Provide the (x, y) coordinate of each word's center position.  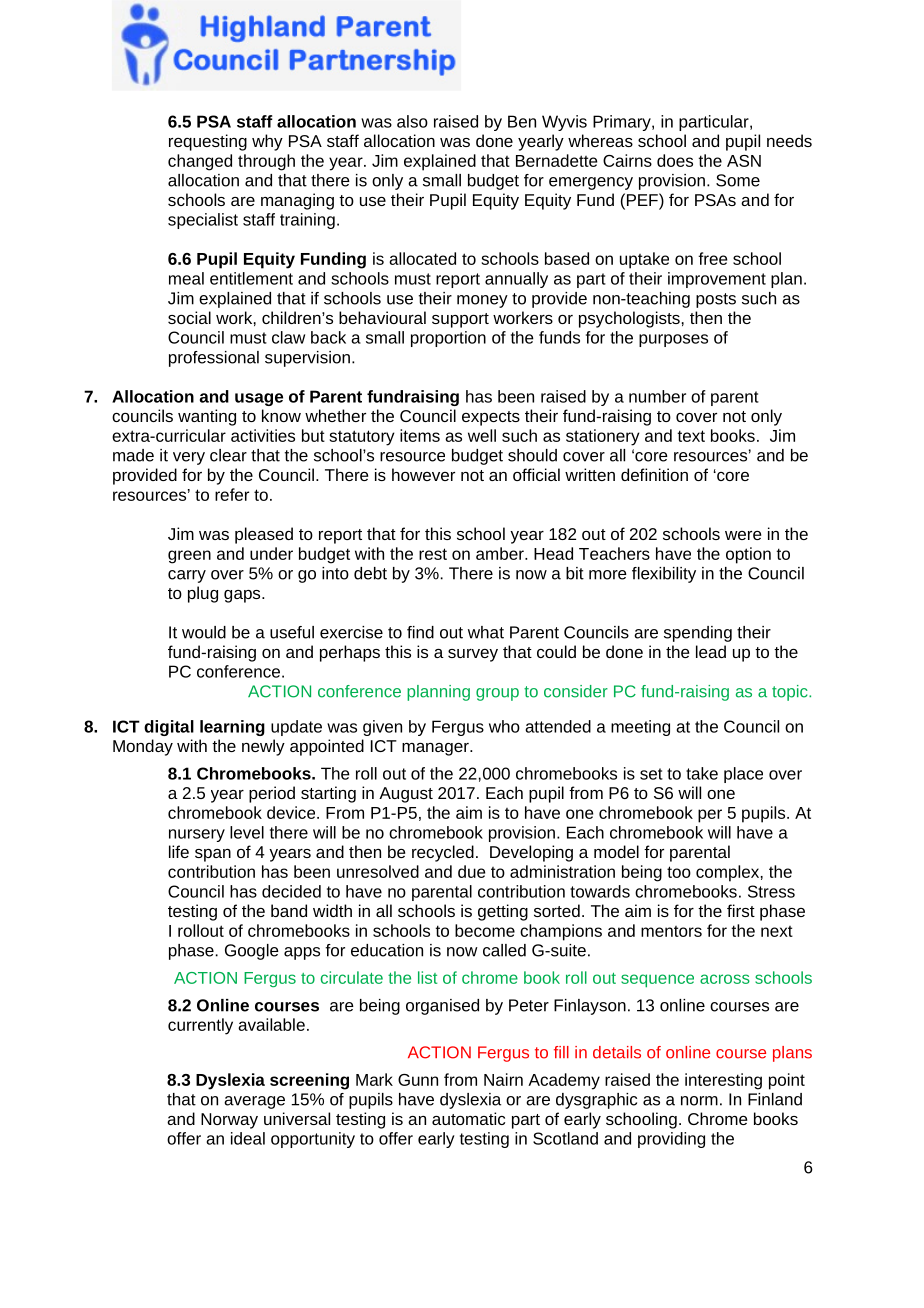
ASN (744, 161)
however (423, 474)
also (412, 121)
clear (228, 455)
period (272, 794)
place (743, 775)
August (406, 795)
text (691, 436)
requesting (208, 142)
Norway (229, 1121)
